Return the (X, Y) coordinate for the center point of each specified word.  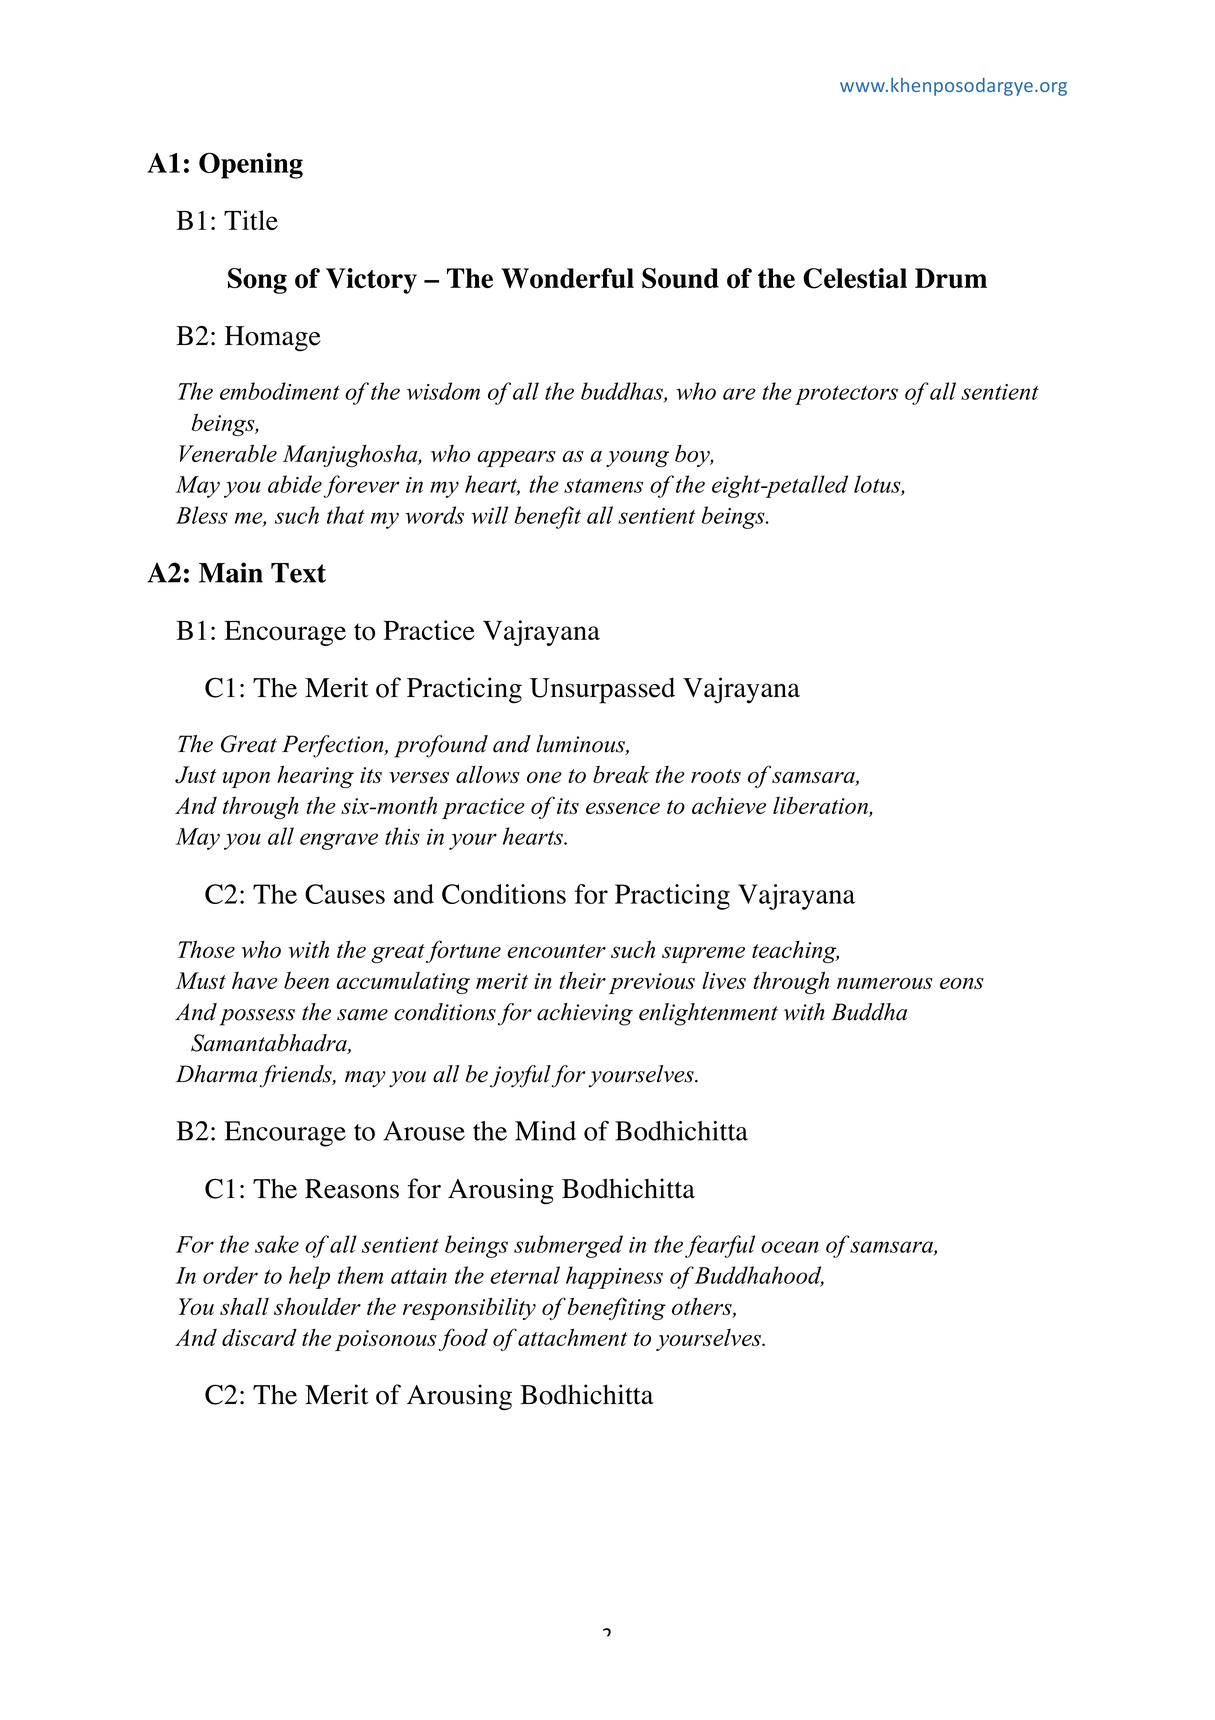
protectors (846, 395)
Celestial (855, 278)
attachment (572, 1337)
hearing (315, 777)
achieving (585, 1014)
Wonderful (567, 278)
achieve (729, 805)
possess (257, 1017)
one (544, 777)
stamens (603, 486)
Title (251, 220)
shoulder (317, 1306)
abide (295, 484)
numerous (885, 983)
